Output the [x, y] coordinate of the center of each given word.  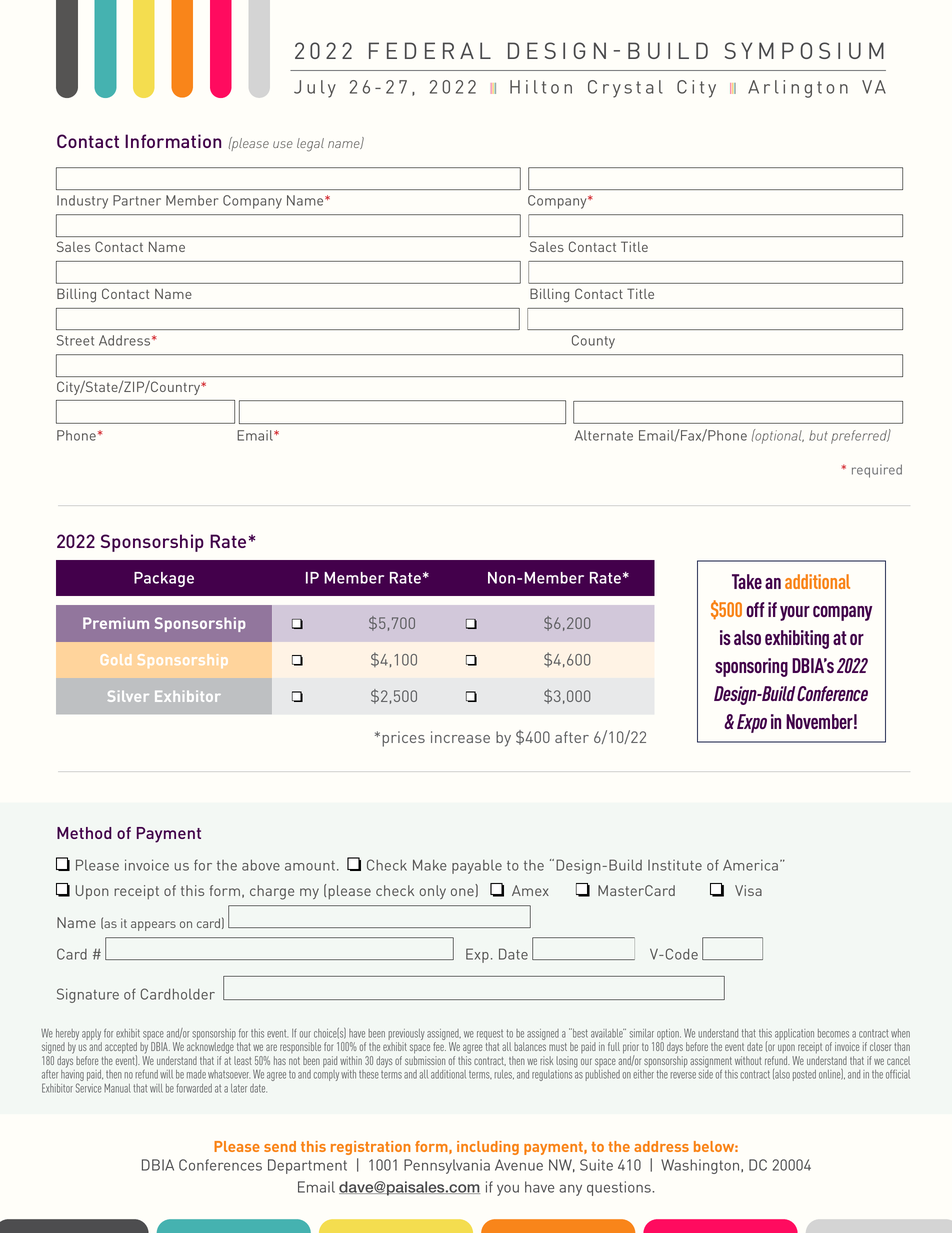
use [283, 144]
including [488, 1148]
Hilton [541, 87]
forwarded [194, 1088]
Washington [701, 1166]
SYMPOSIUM [804, 50]
